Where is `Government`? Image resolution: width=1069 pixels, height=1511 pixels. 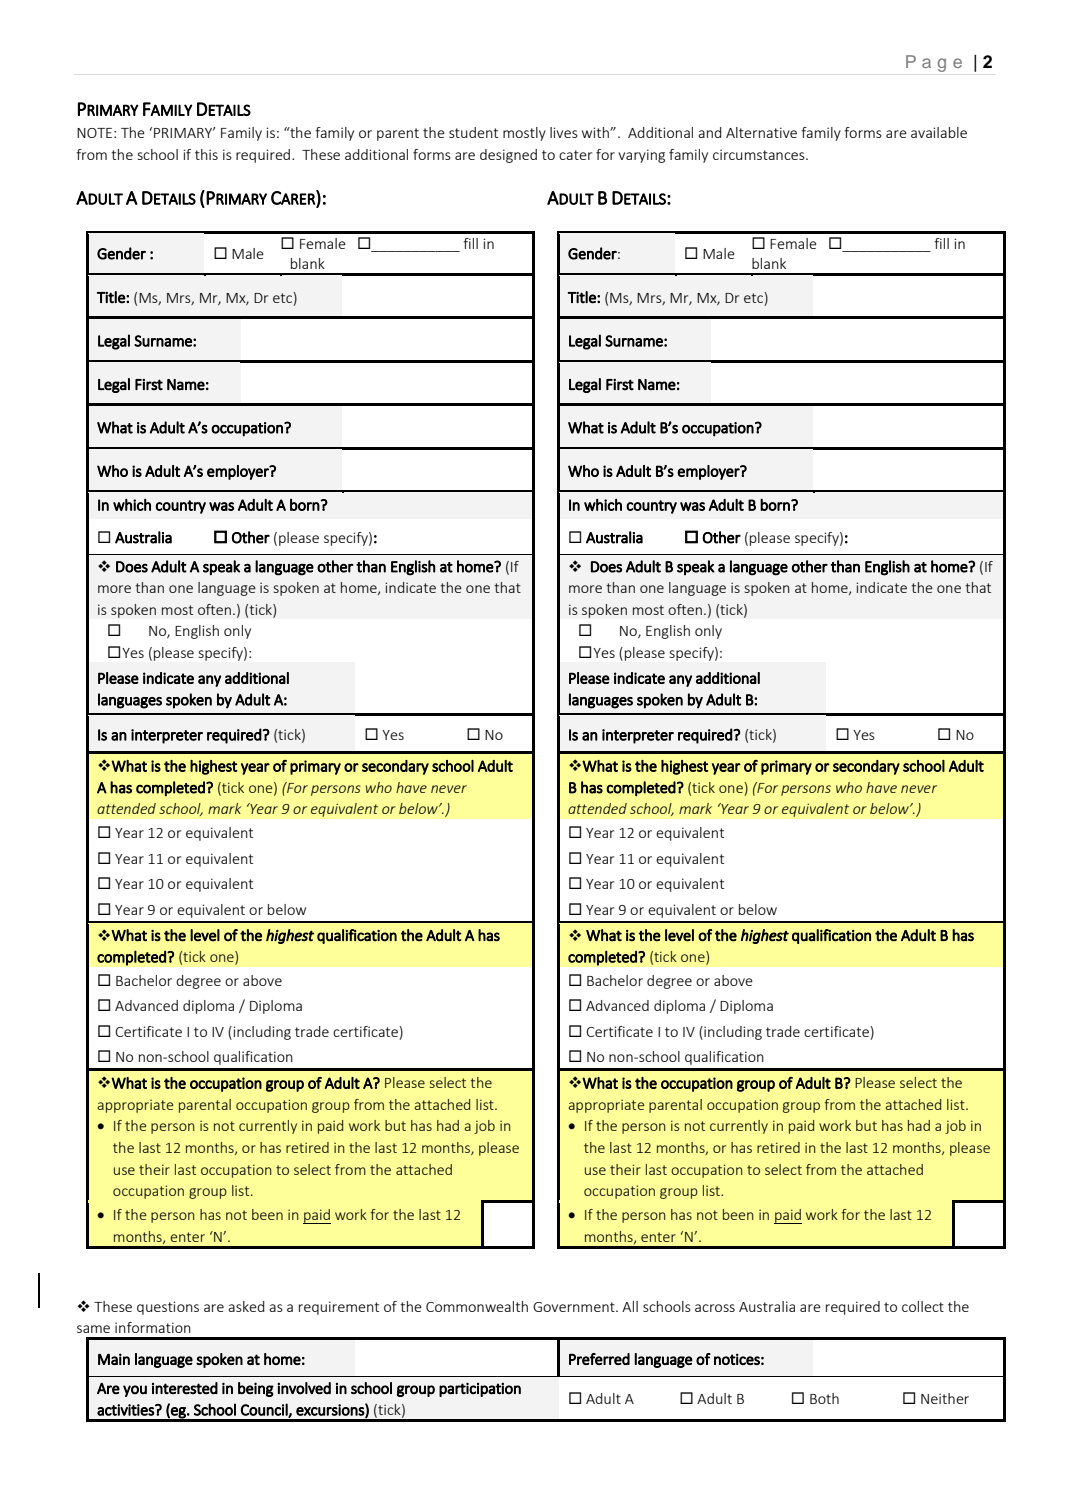
Government is located at coordinates (575, 1307).
